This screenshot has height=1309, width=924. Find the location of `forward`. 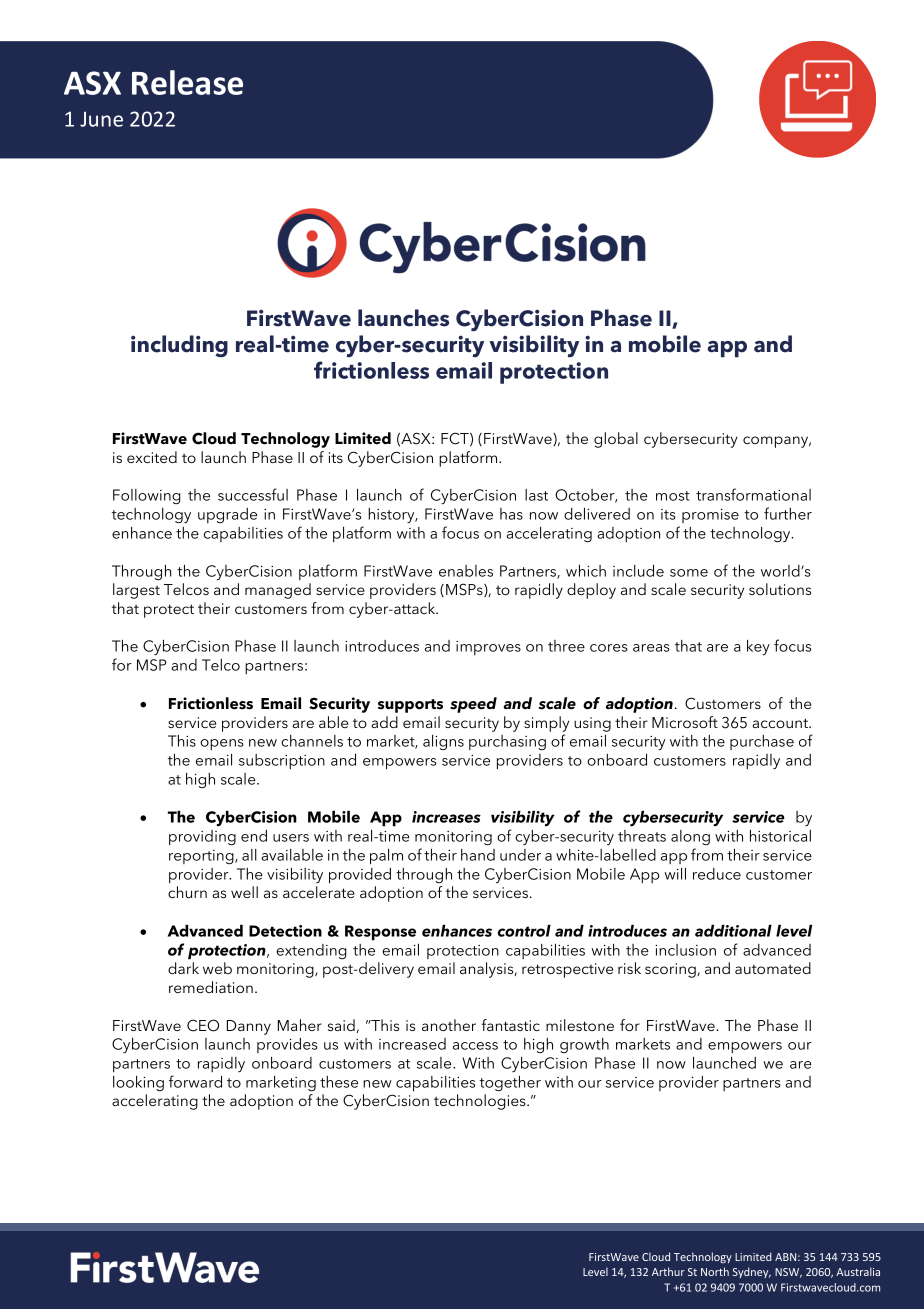

forward is located at coordinates (195, 1081).
